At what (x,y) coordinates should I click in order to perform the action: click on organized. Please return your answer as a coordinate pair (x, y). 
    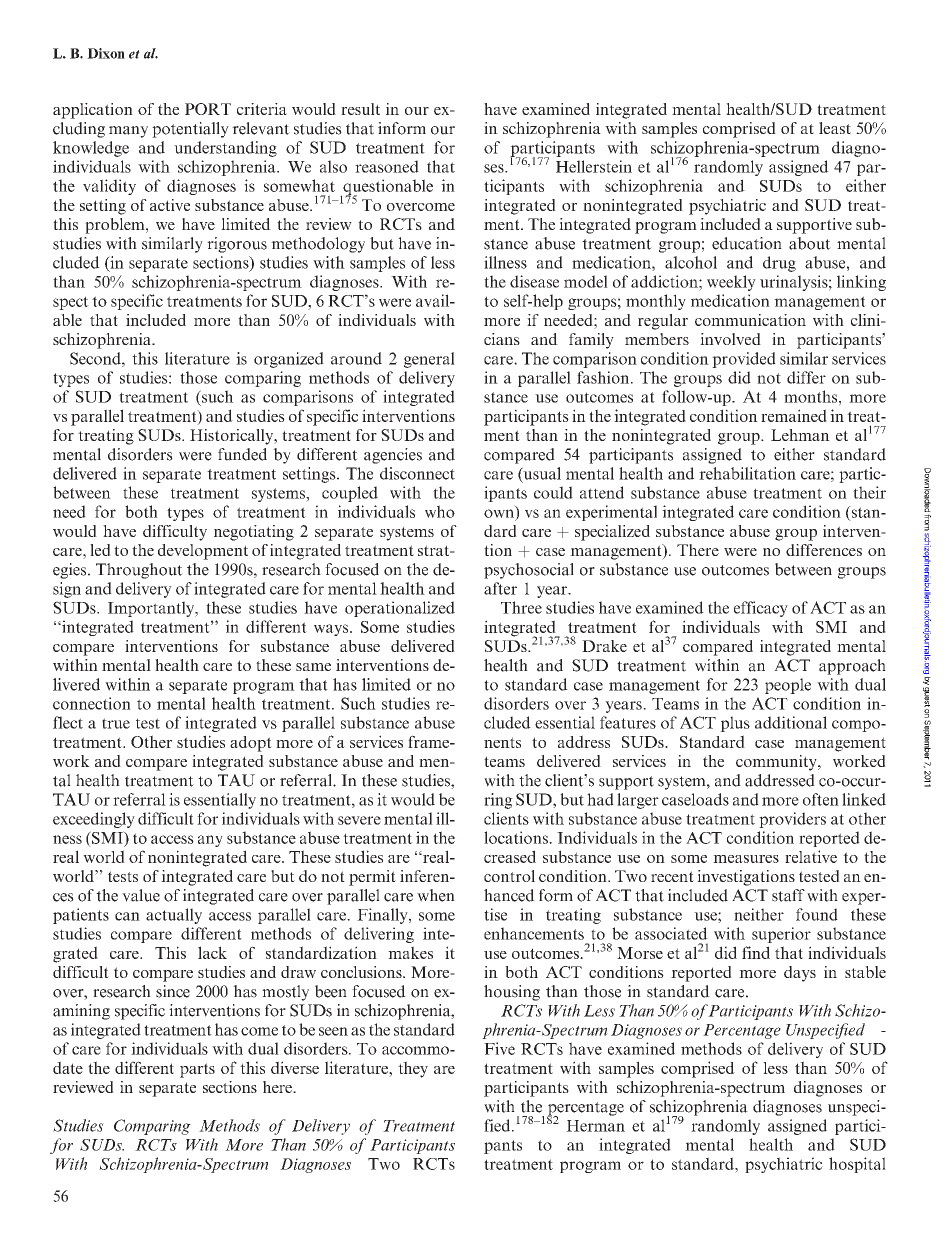
    Looking at the image, I should click on (289, 360).
